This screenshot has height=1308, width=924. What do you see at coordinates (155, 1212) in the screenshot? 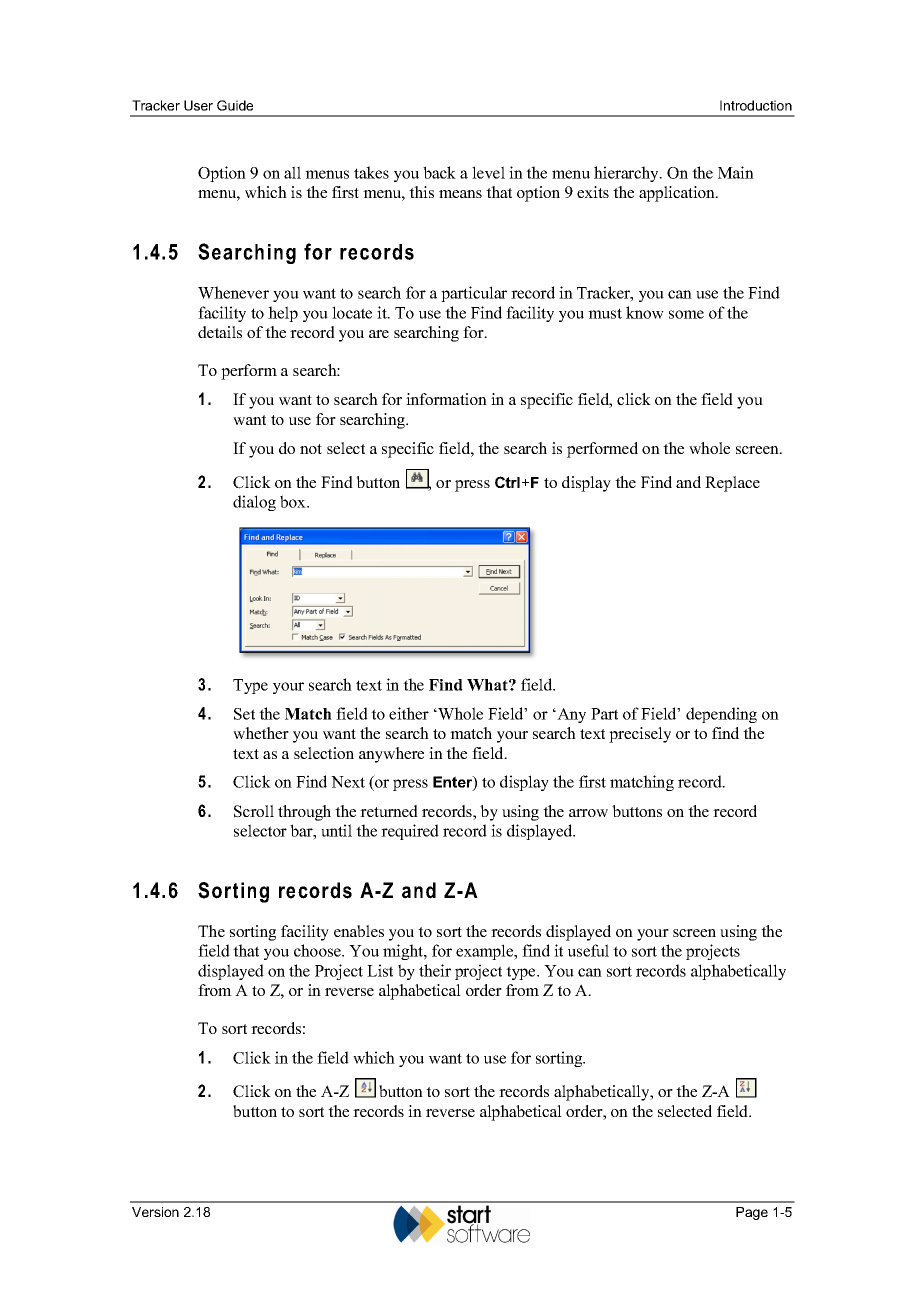
I see `Version` at bounding box center [155, 1212].
